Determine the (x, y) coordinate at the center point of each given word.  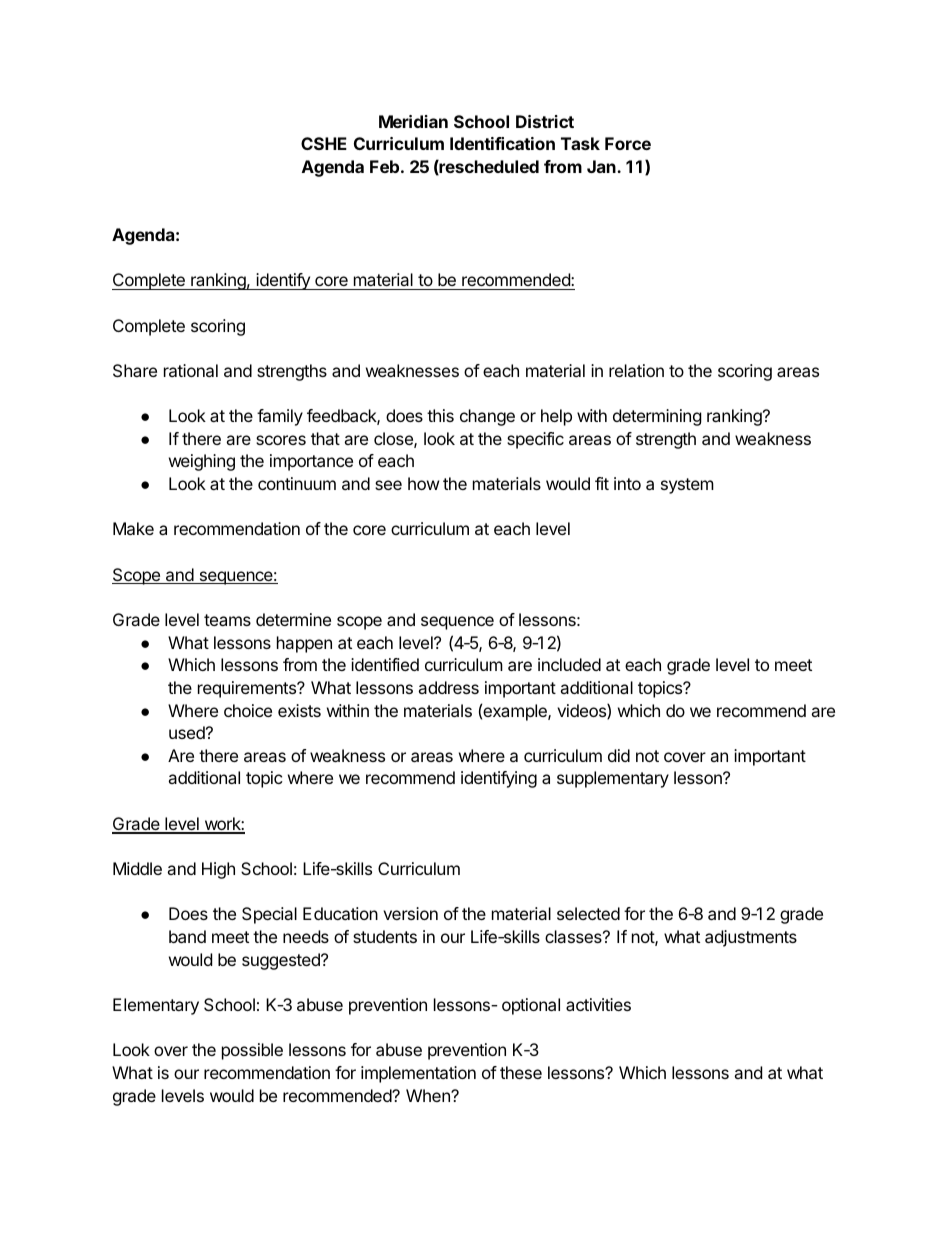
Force (628, 143)
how (424, 483)
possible (252, 1051)
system (687, 486)
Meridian (413, 121)
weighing (202, 462)
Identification (502, 143)
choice (248, 710)
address (448, 687)
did (619, 755)
